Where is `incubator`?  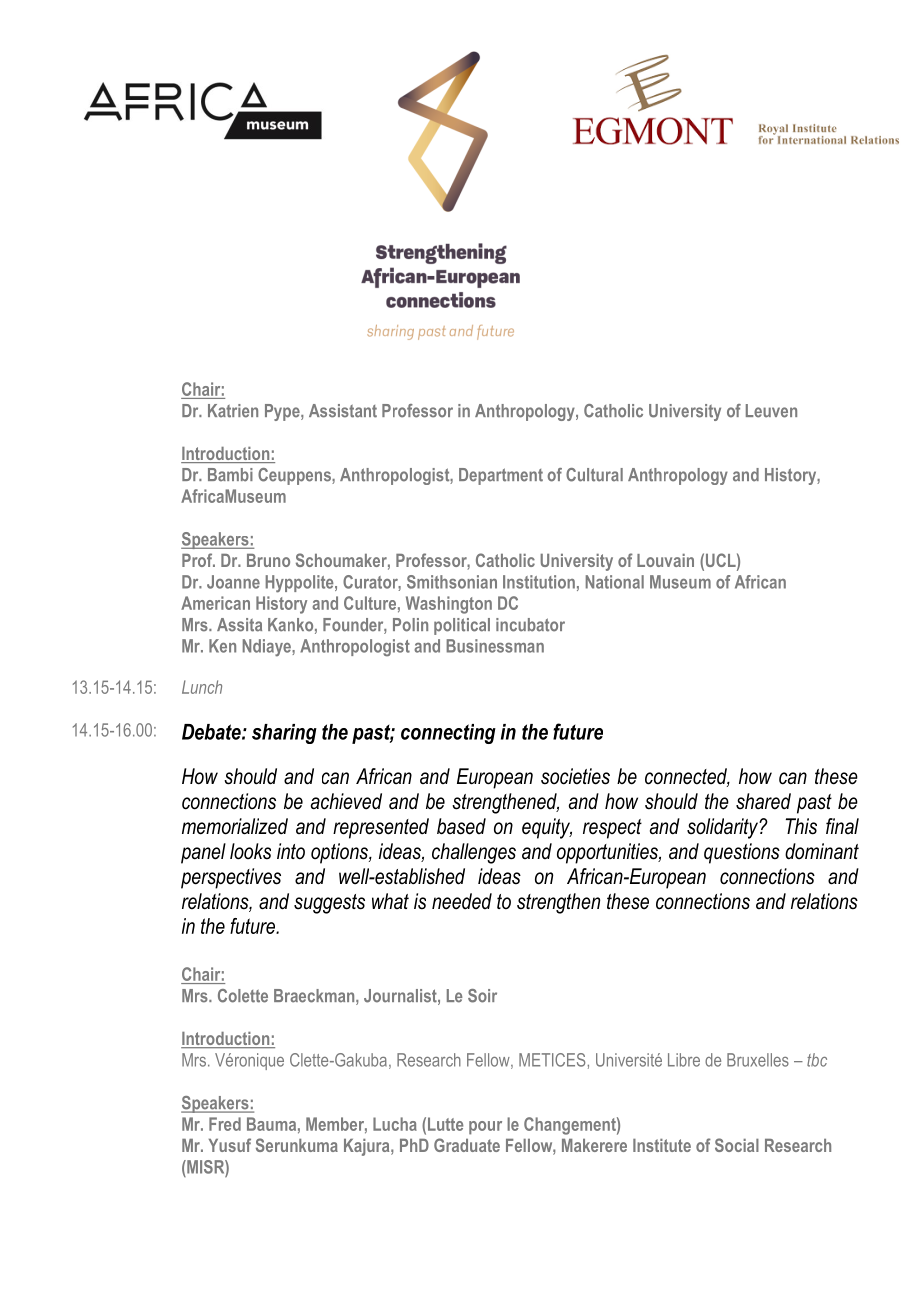
incubator is located at coordinates (530, 625).
